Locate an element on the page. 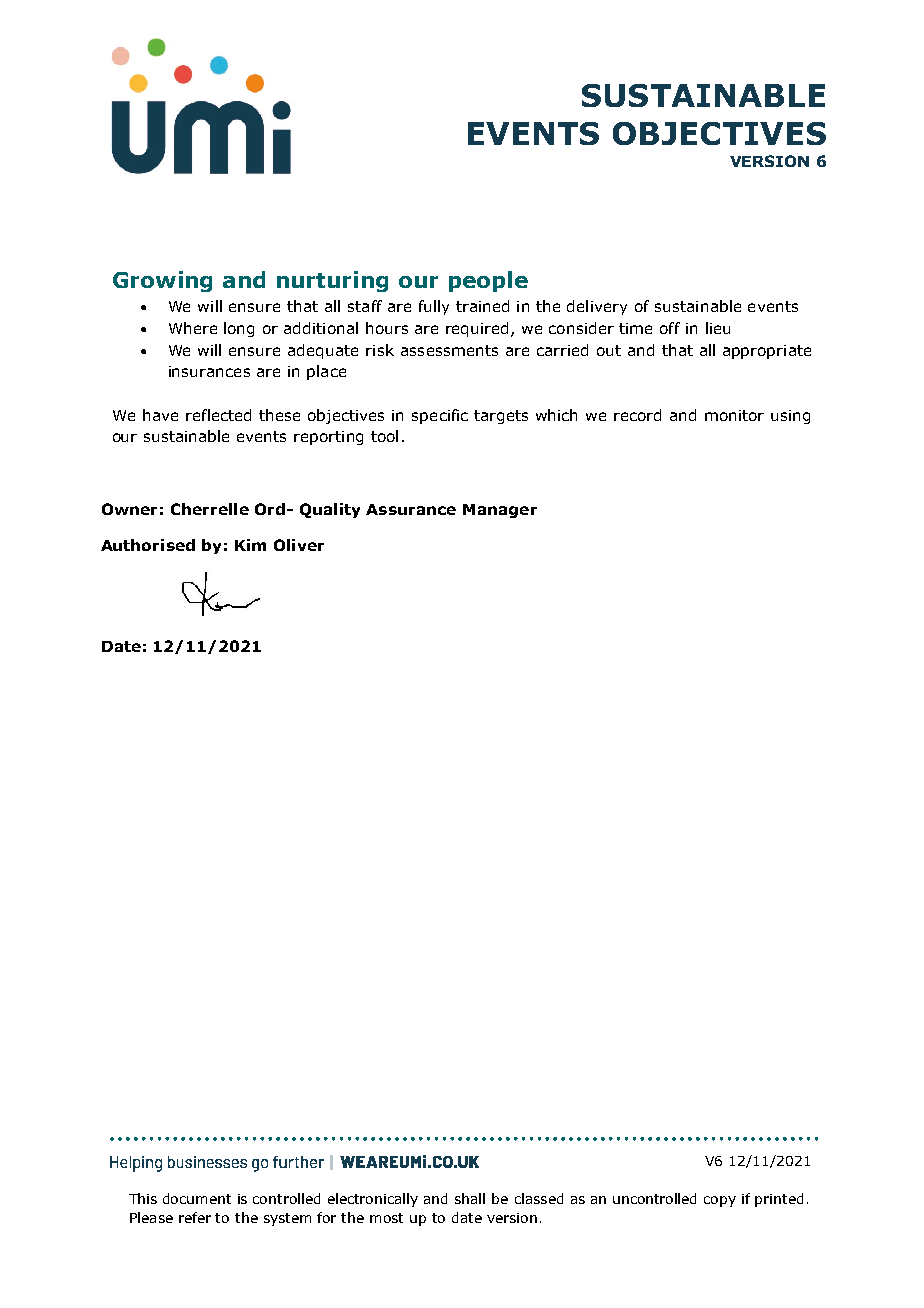 The height and width of the page is (1308, 924). refer is located at coordinates (195, 1217).
